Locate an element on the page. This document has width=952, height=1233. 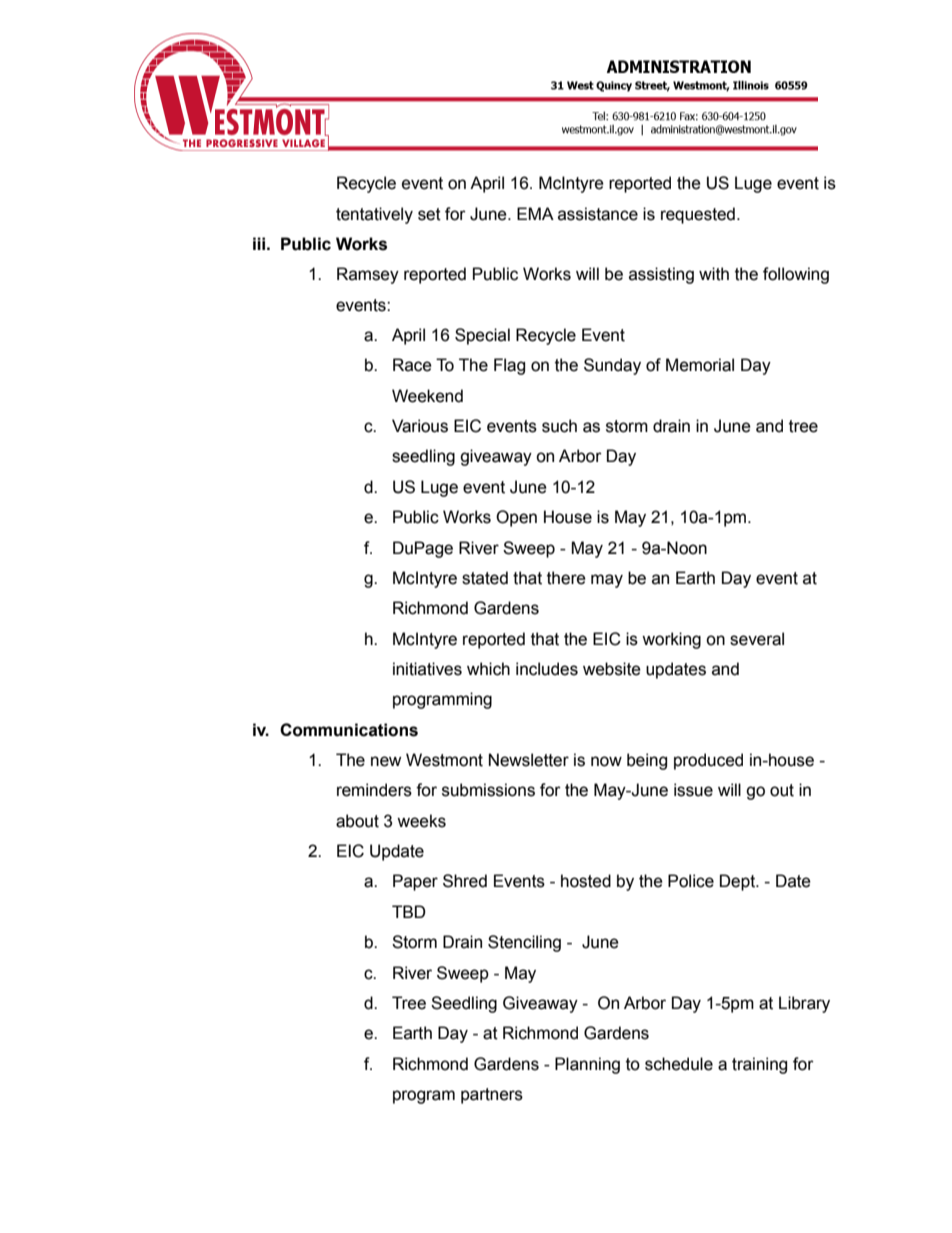
Various is located at coordinates (420, 426).
